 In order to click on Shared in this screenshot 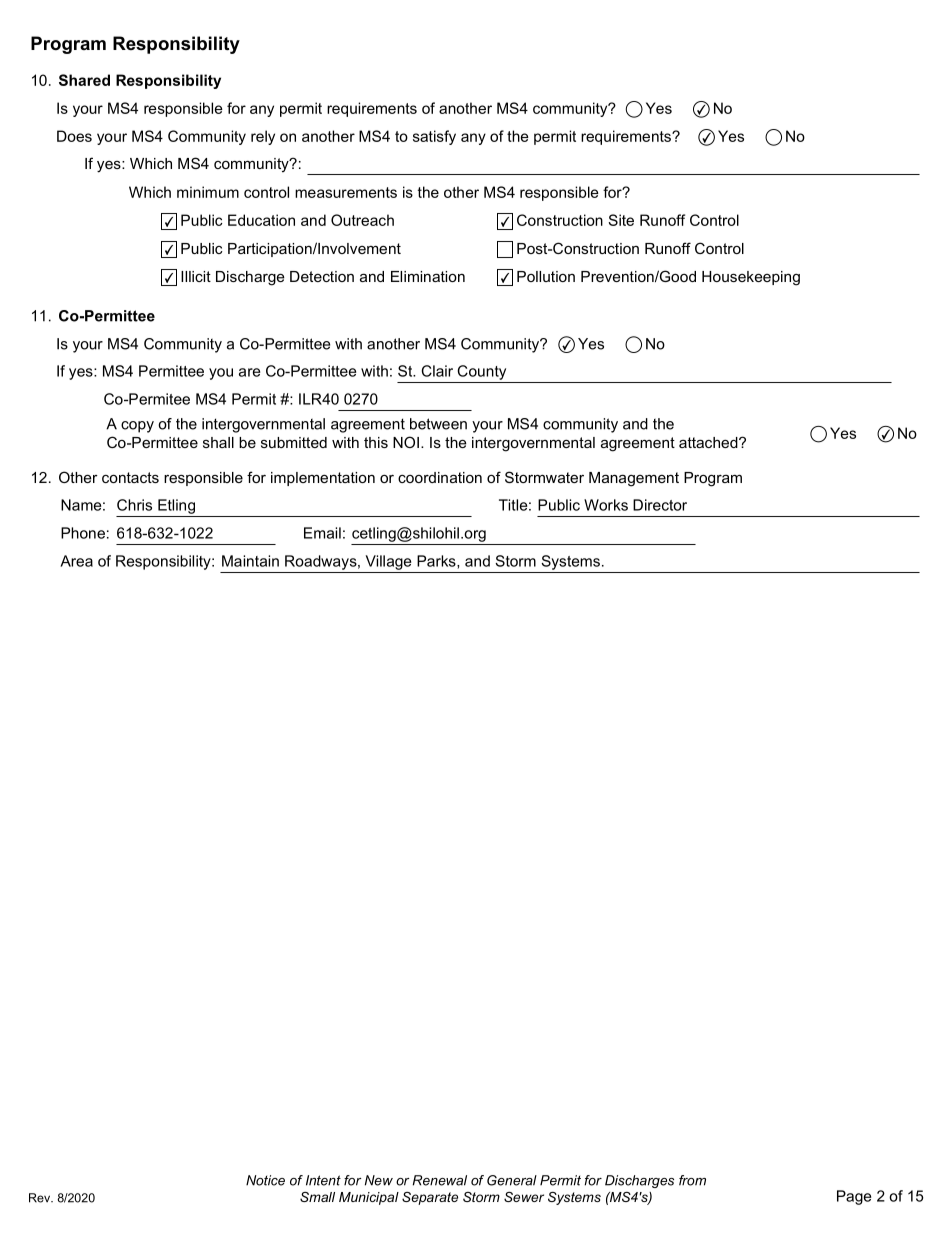, I will do `click(84, 80)`.
